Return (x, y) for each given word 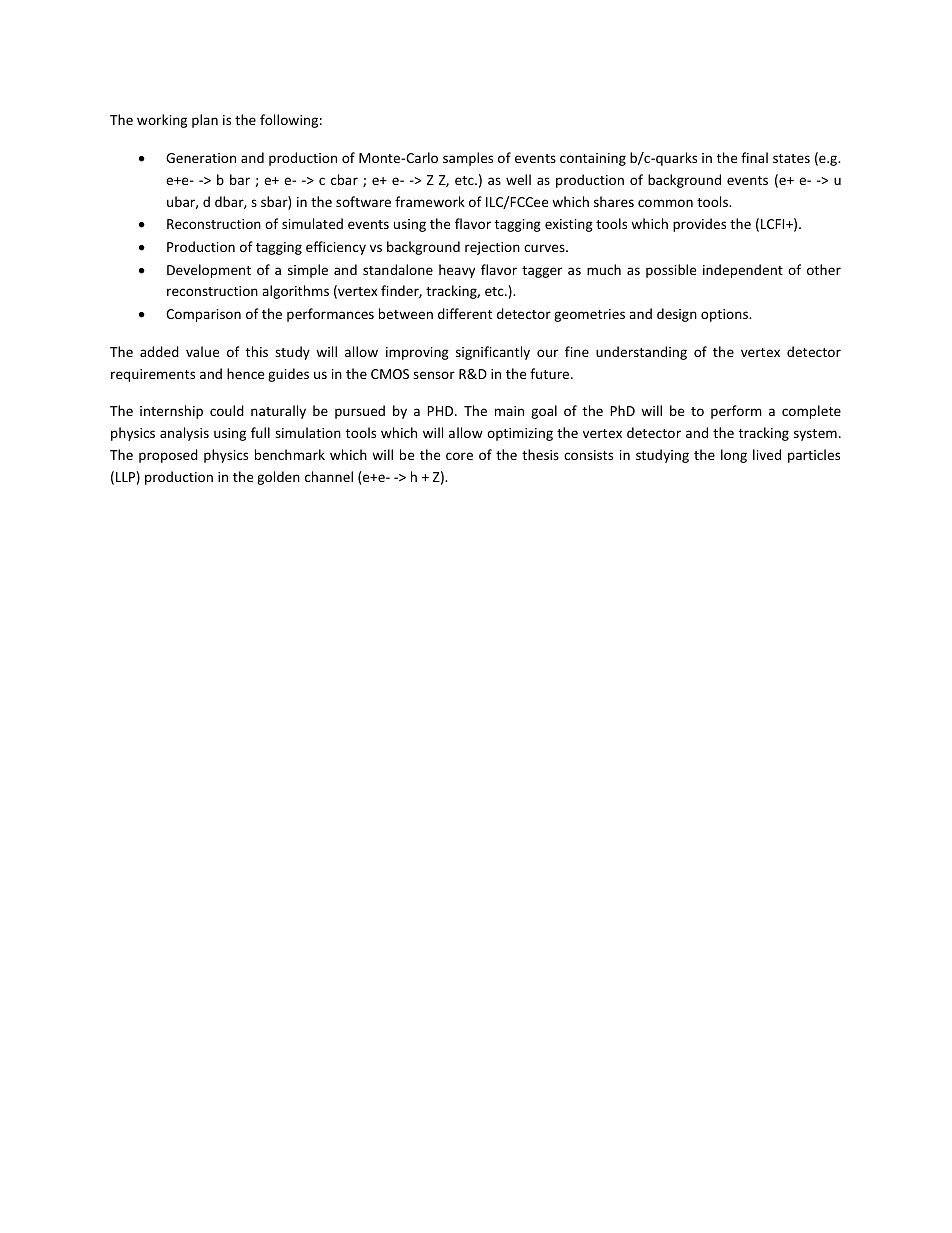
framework (430, 201)
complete (811, 412)
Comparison (203, 315)
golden (278, 478)
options (725, 315)
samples (468, 159)
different (465, 313)
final (754, 157)
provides (699, 225)
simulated (312, 223)
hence (245, 373)
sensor (434, 375)
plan (205, 121)
